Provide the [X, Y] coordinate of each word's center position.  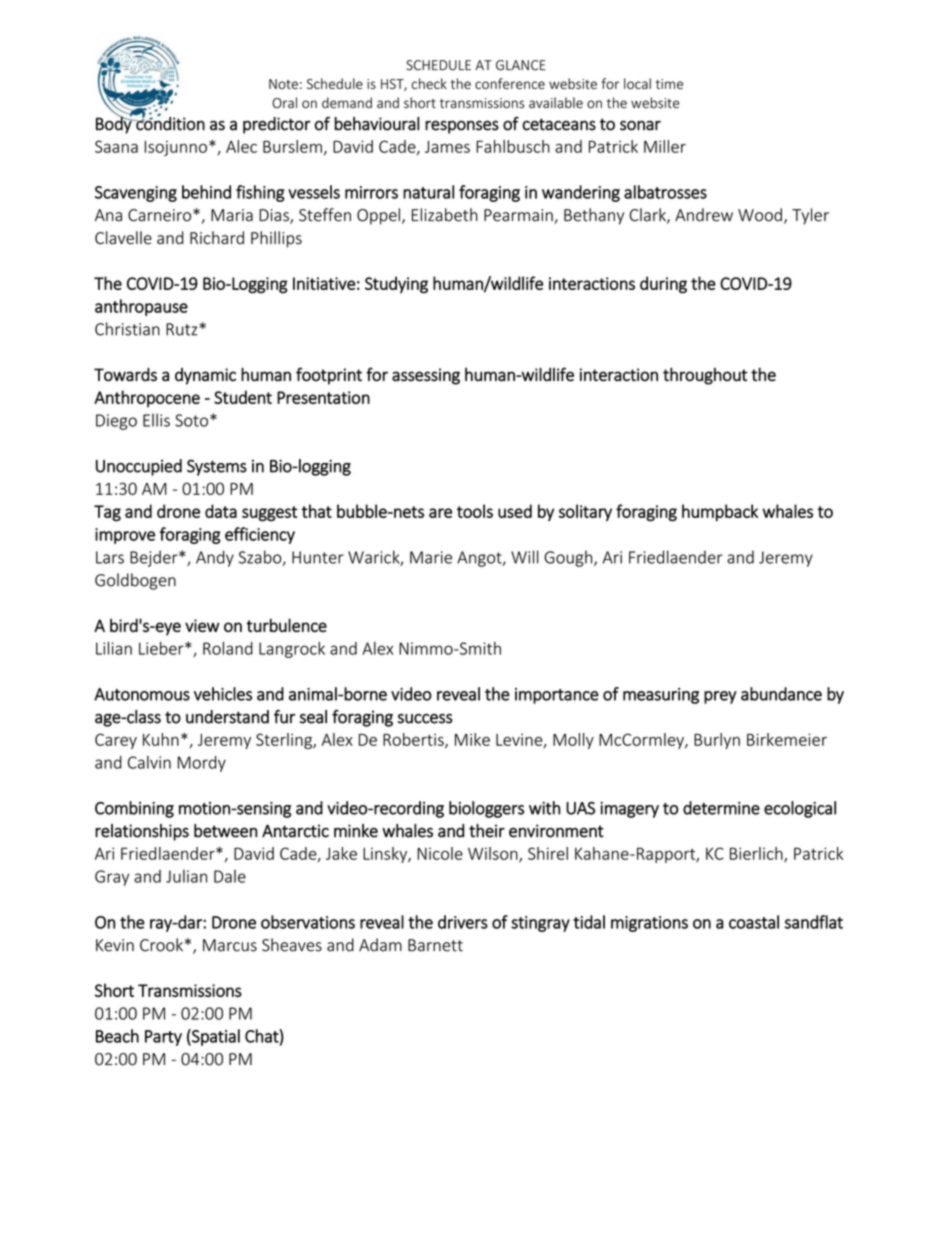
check [429, 83]
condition [169, 123]
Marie [431, 557]
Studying [396, 285]
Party [163, 1038]
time [669, 84]
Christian [127, 329]
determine [721, 808]
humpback [720, 512]
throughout [705, 376]
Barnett [435, 945]
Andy [215, 558]
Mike [472, 739]
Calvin [149, 762]
